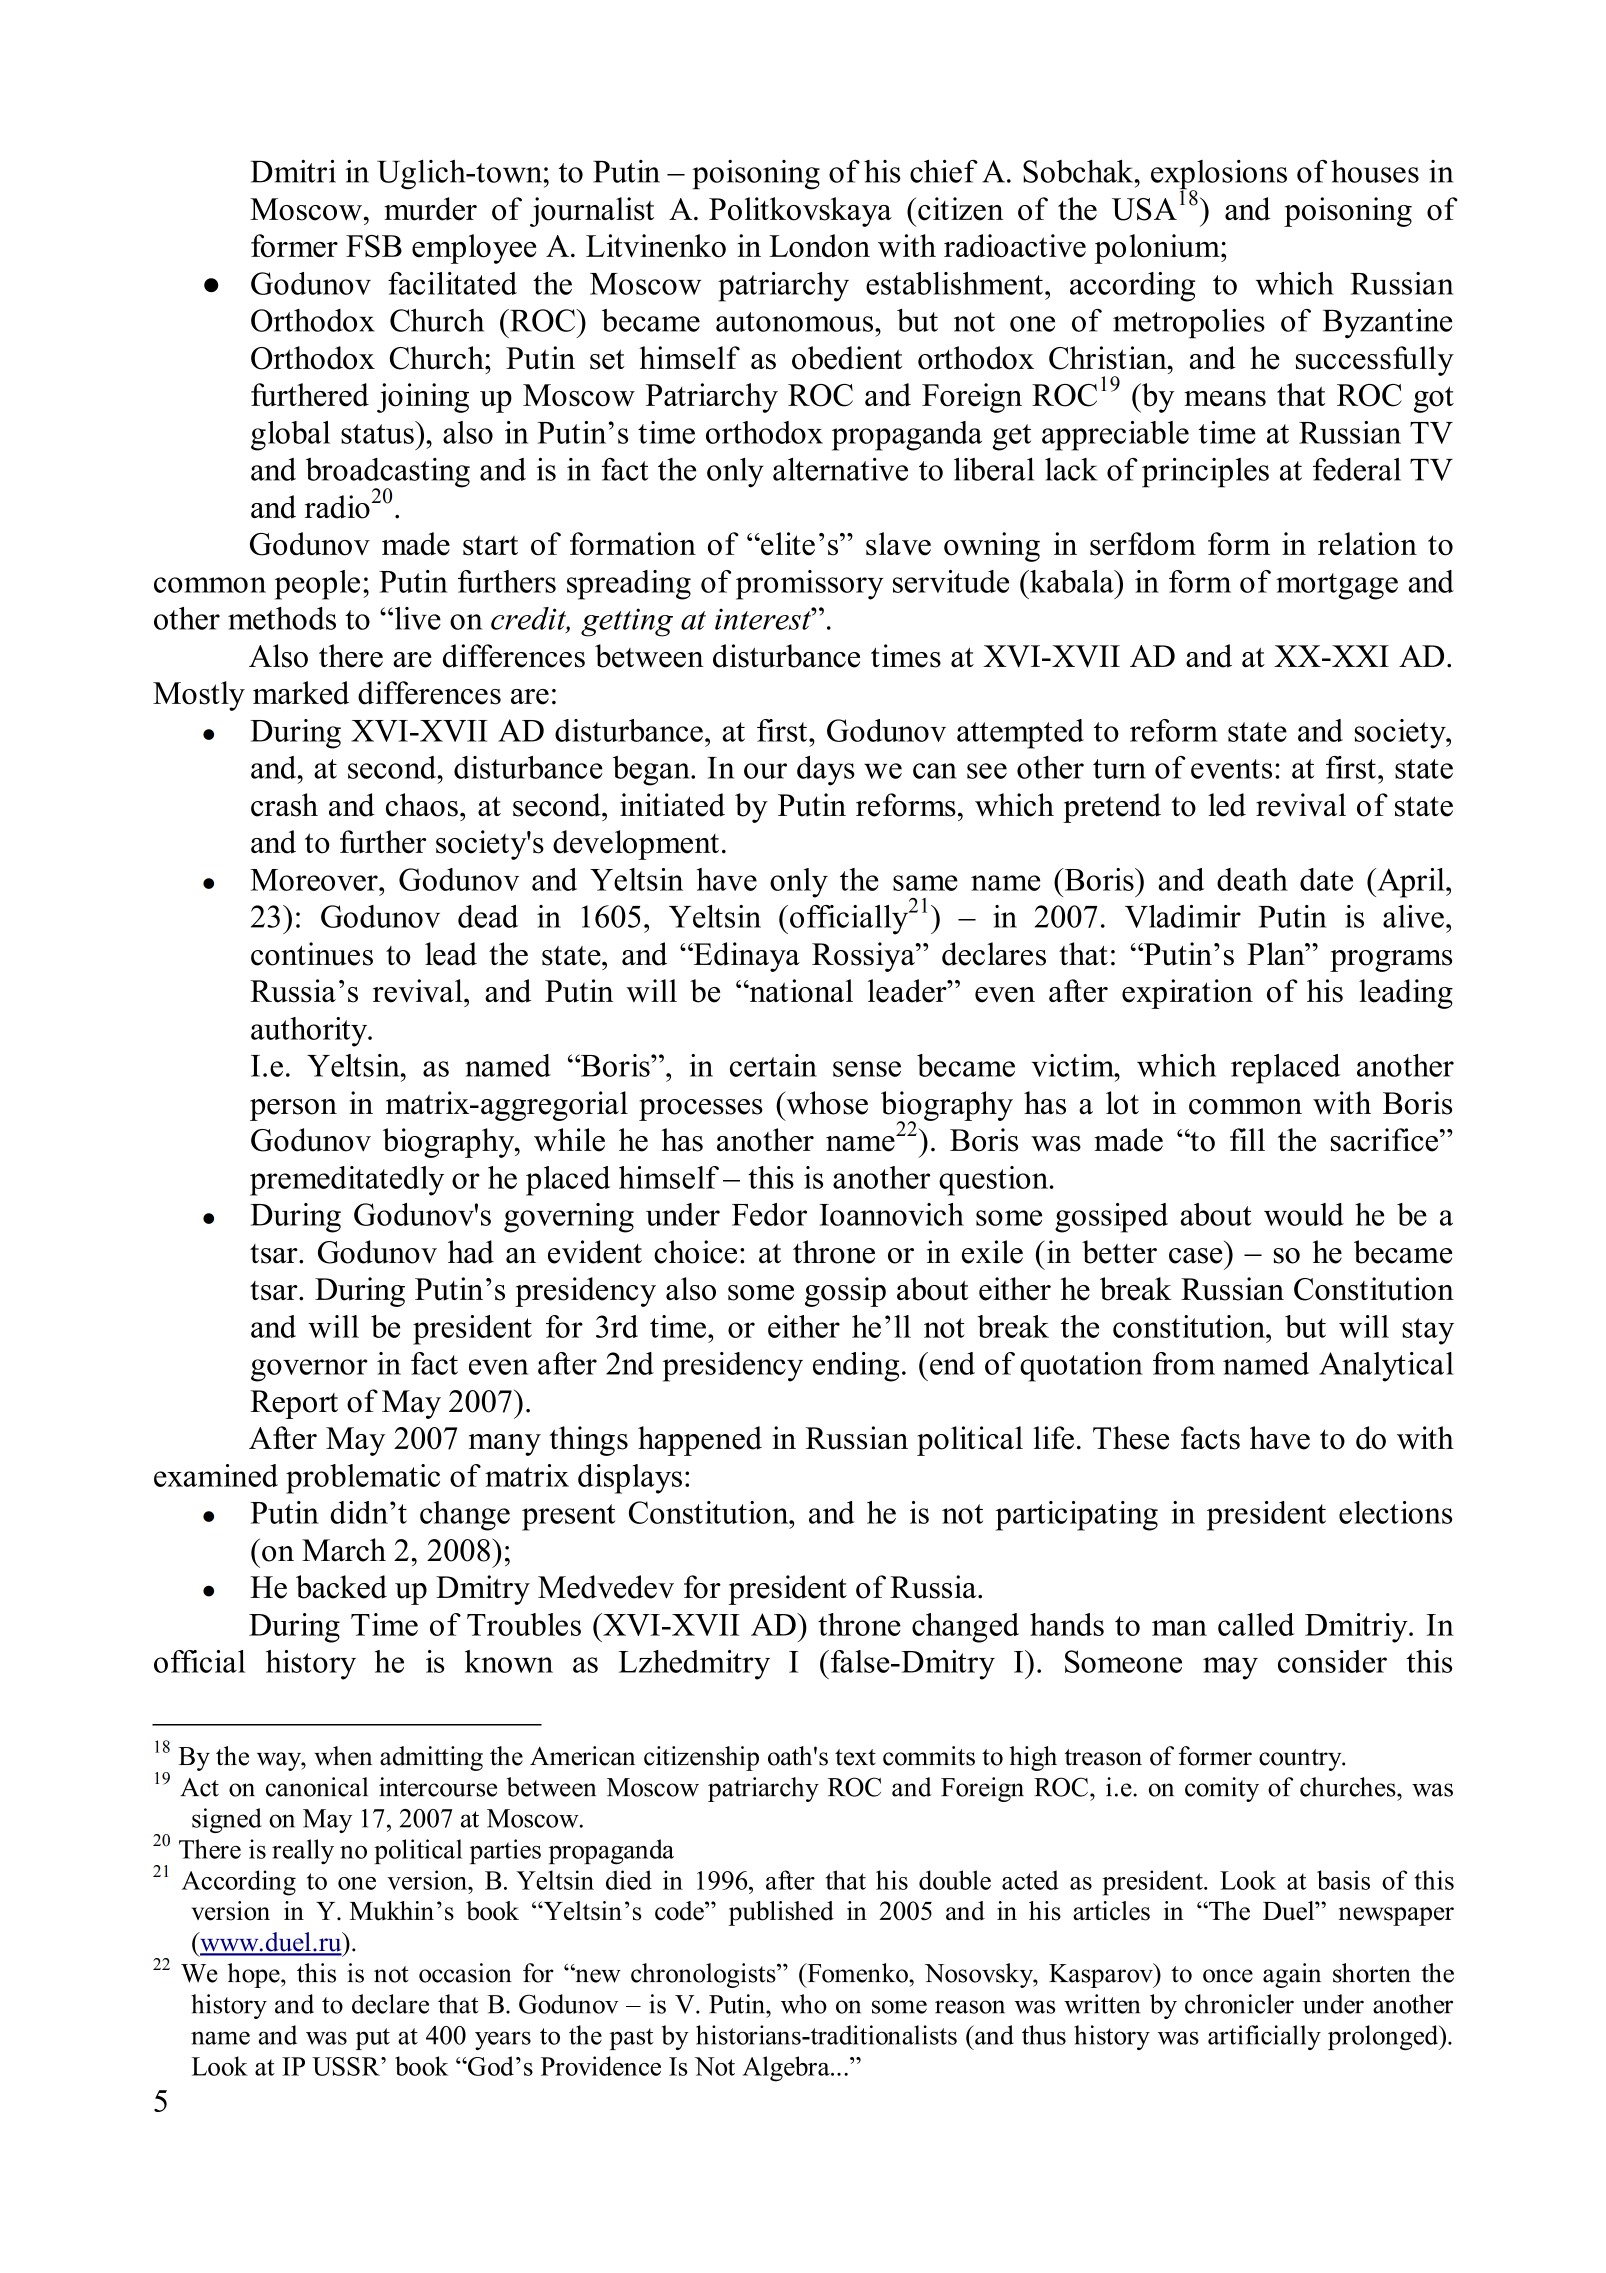 The height and width of the page is (2273, 1606). What do you see at coordinates (819, 246) in the page?
I see `London` at bounding box center [819, 246].
